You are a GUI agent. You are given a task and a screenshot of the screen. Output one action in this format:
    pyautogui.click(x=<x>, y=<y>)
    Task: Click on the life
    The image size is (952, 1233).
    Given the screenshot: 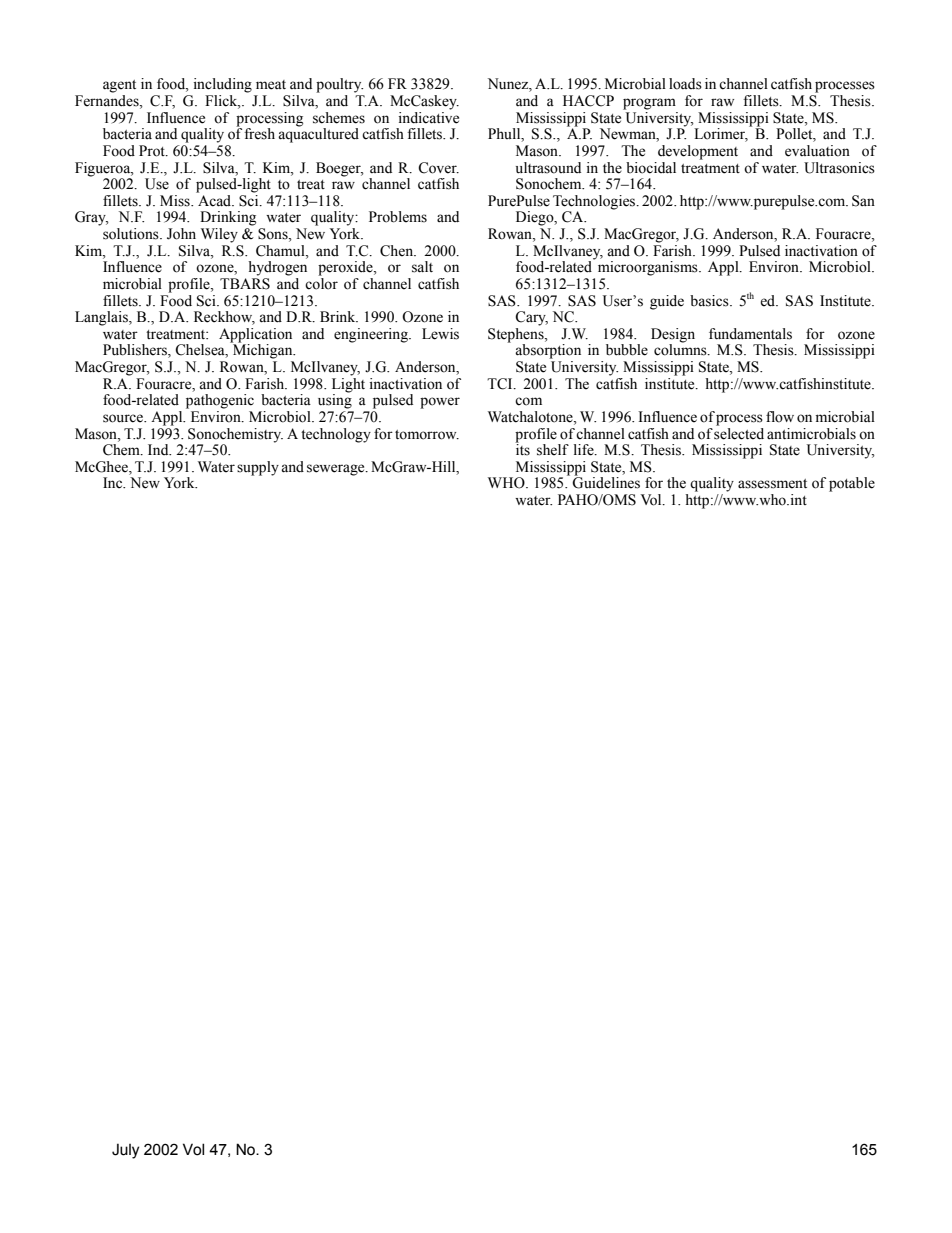 What is the action you would take?
    pyautogui.click(x=585, y=450)
